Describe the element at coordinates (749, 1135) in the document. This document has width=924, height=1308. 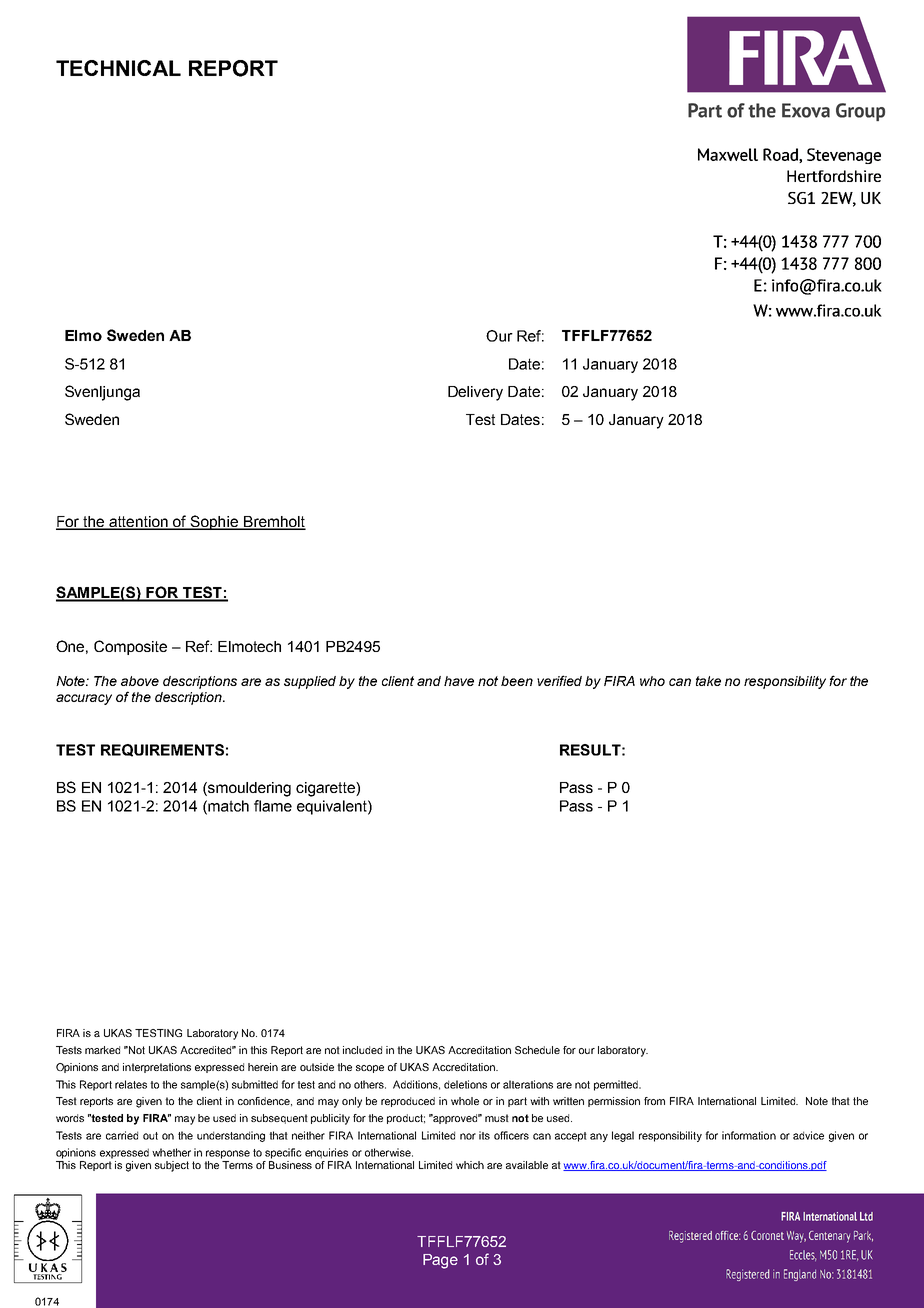
I see `information` at that location.
